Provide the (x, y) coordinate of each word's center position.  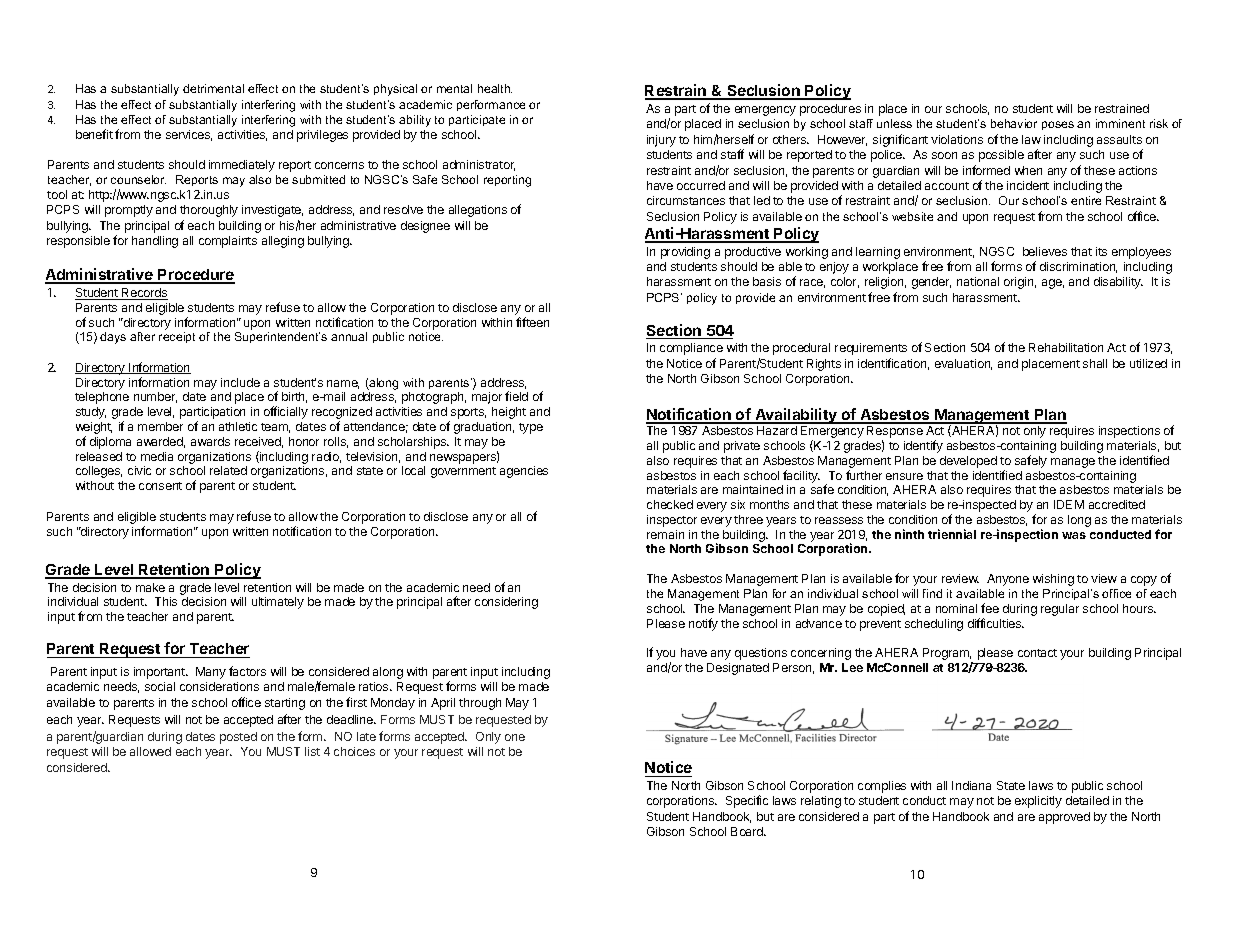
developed (968, 462)
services (189, 135)
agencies (524, 472)
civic (139, 470)
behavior (1014, 123)
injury (661, 141)
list (312, 751)
